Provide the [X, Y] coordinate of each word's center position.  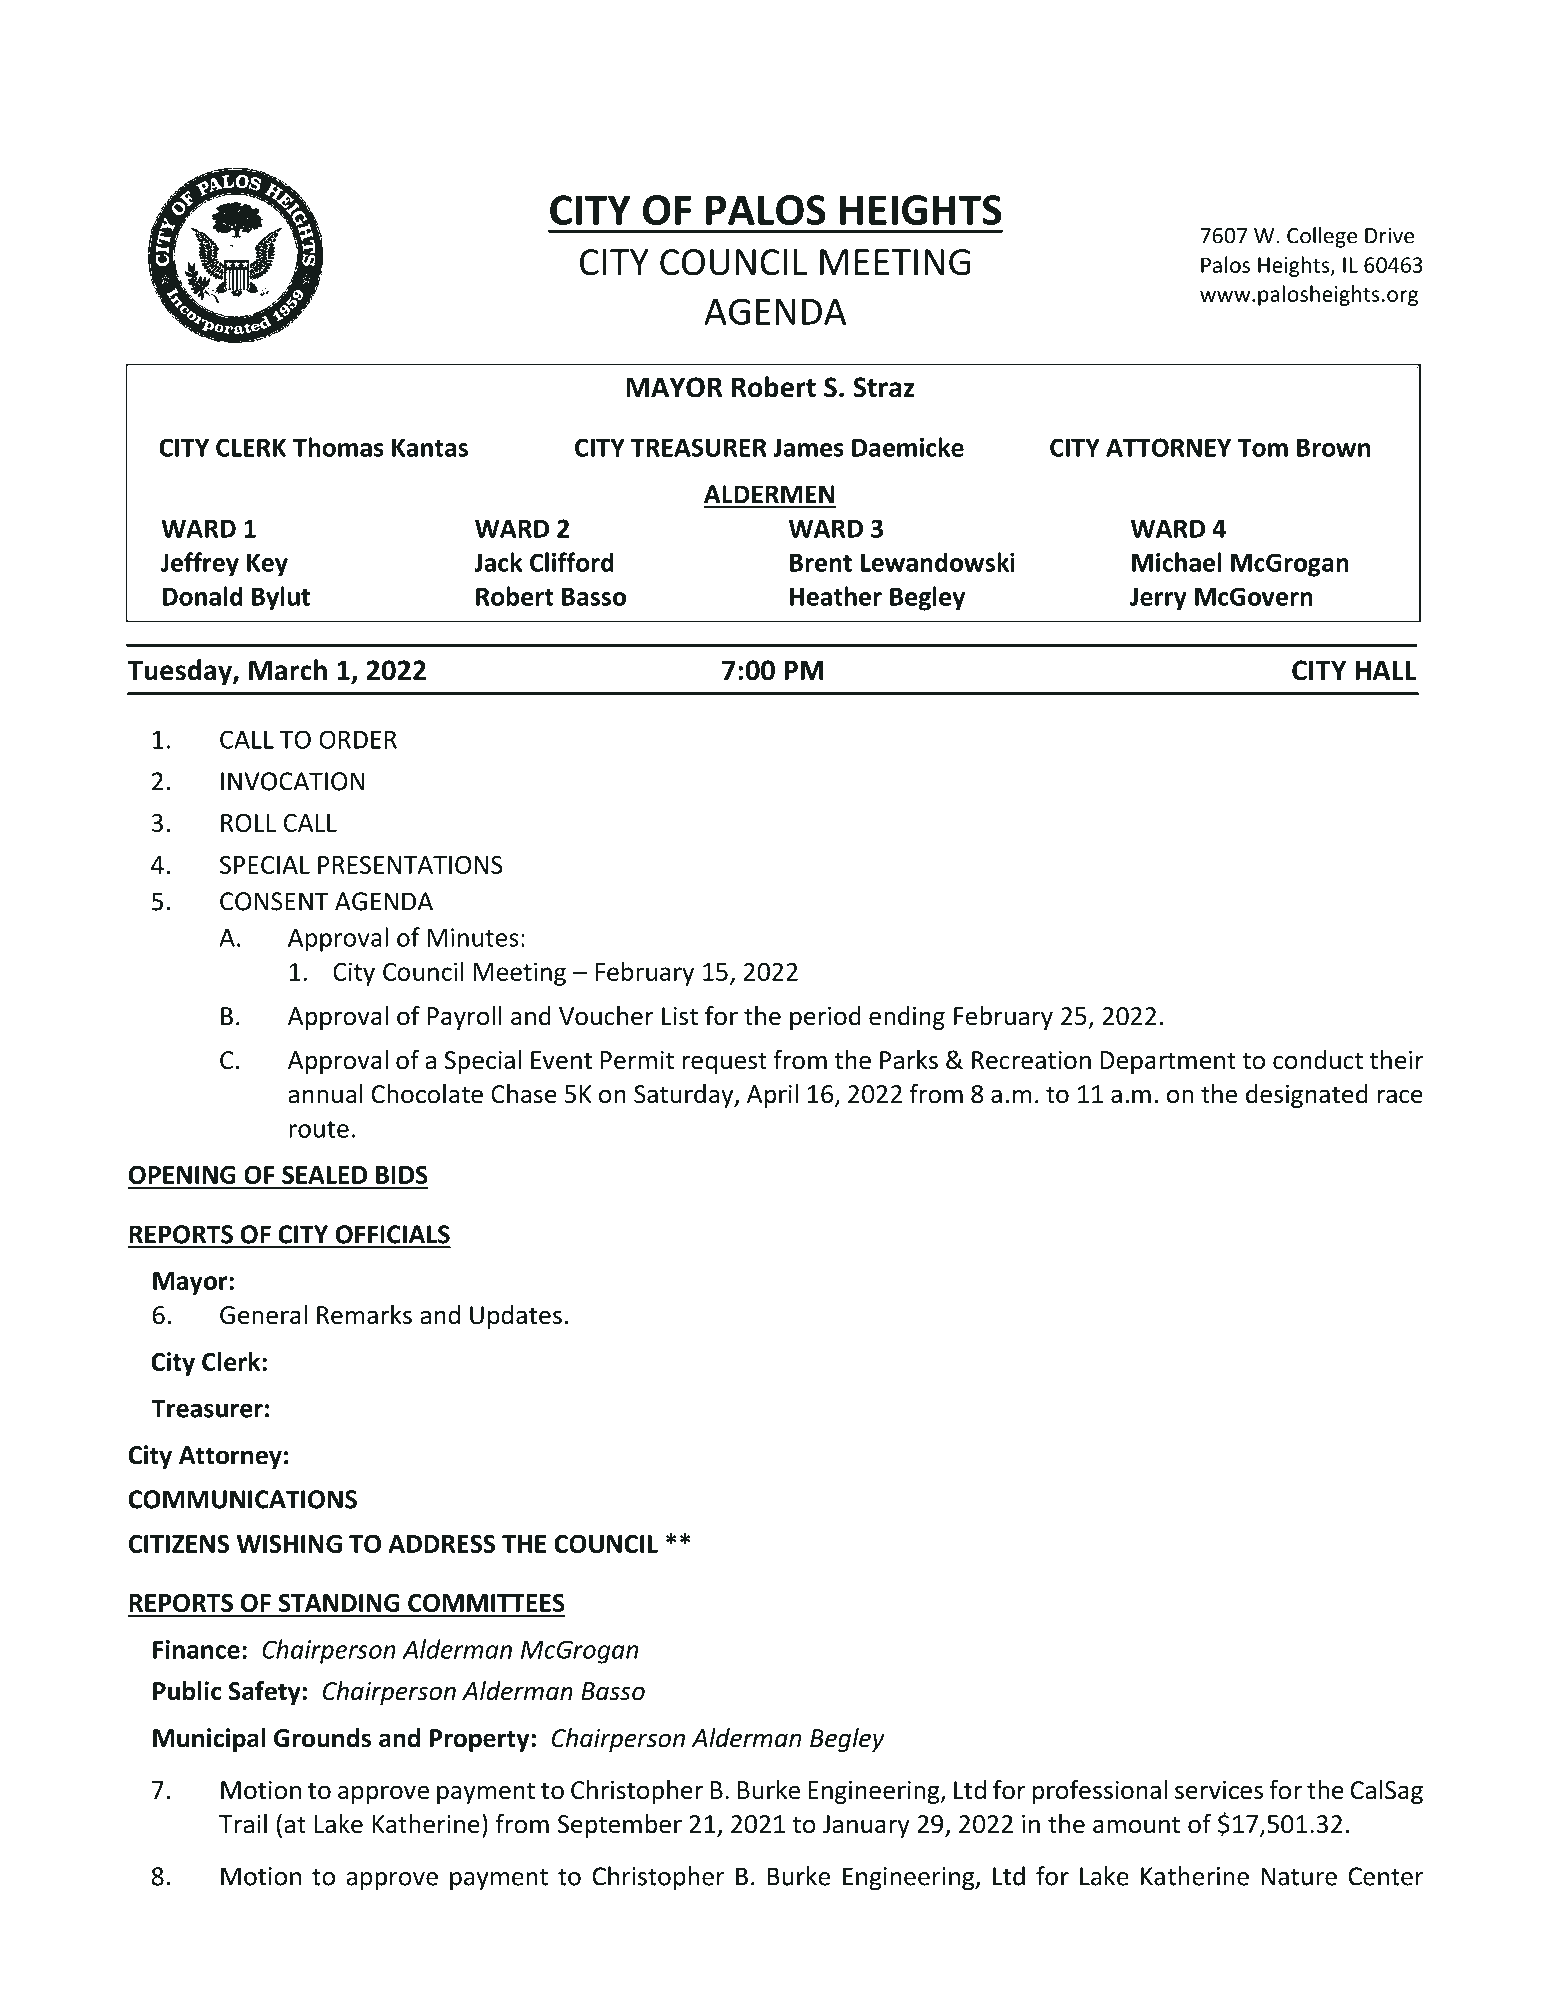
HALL [1386, 670]
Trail [243, 1824]
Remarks [364, 1315]
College [1322, 237]
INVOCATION [293, 781]
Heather [836, 596]
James [808, 447]
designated [1307, 1096]
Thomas [338, 447]
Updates [516, 1317]
